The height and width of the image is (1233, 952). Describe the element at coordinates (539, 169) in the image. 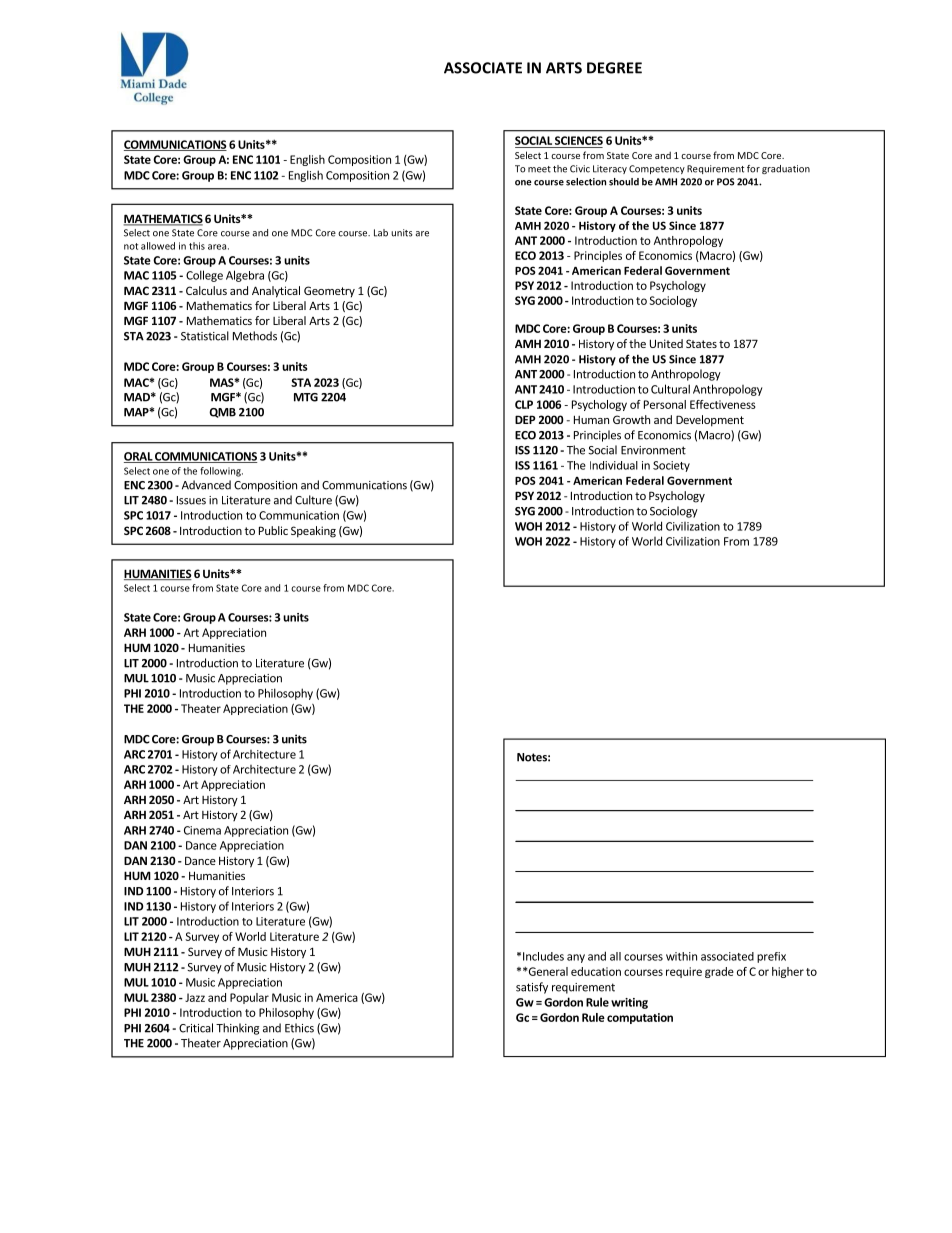

I see `meet` at that location.
